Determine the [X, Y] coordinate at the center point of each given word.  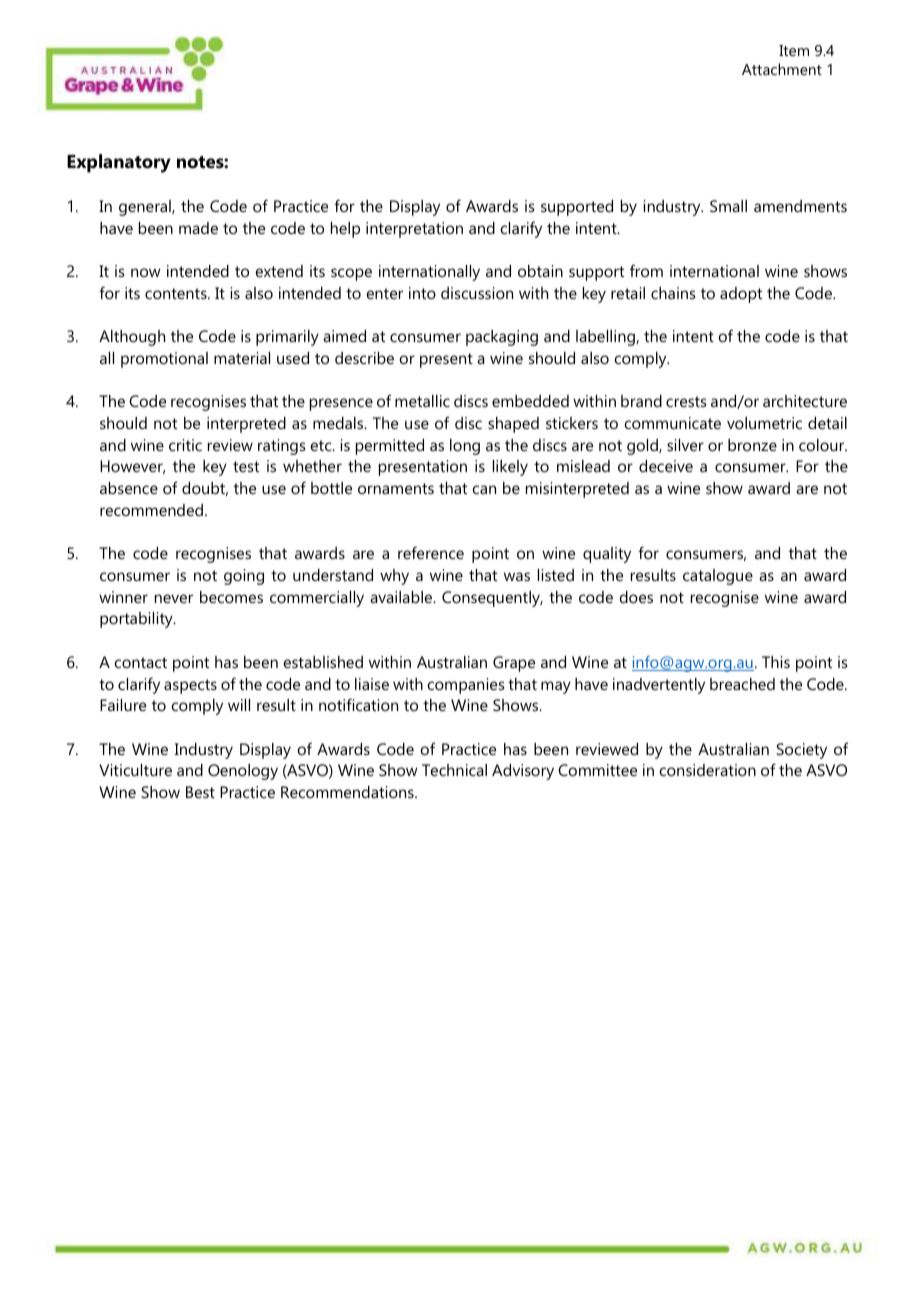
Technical [454, 770]
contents [177, 293]
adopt [741, 295]
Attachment [782, 69]
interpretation [414, 230]
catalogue [718, 577]
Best [200, 792]
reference [431, 552]
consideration [707, 770]
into [422, 293]
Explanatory [119, 163]
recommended [153, 510]
